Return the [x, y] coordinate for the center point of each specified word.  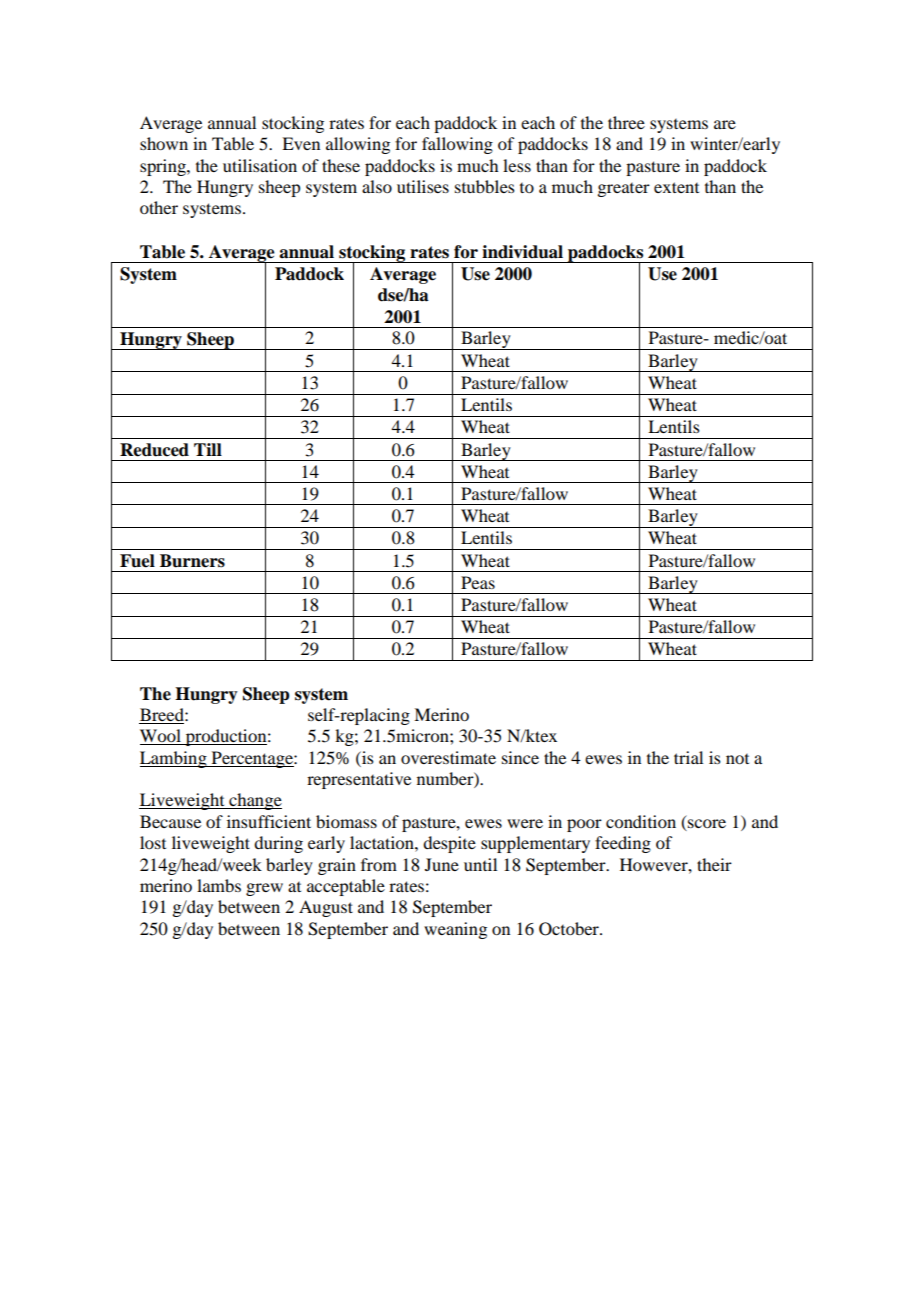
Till [208, 449]
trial [688, 757]
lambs [219, 885]
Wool [161, 737]
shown [164, 143]
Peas [478, 582]
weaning [455, 930]
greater [623, 190]
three [626, 122]
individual [522, 252]
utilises [423, 186]
